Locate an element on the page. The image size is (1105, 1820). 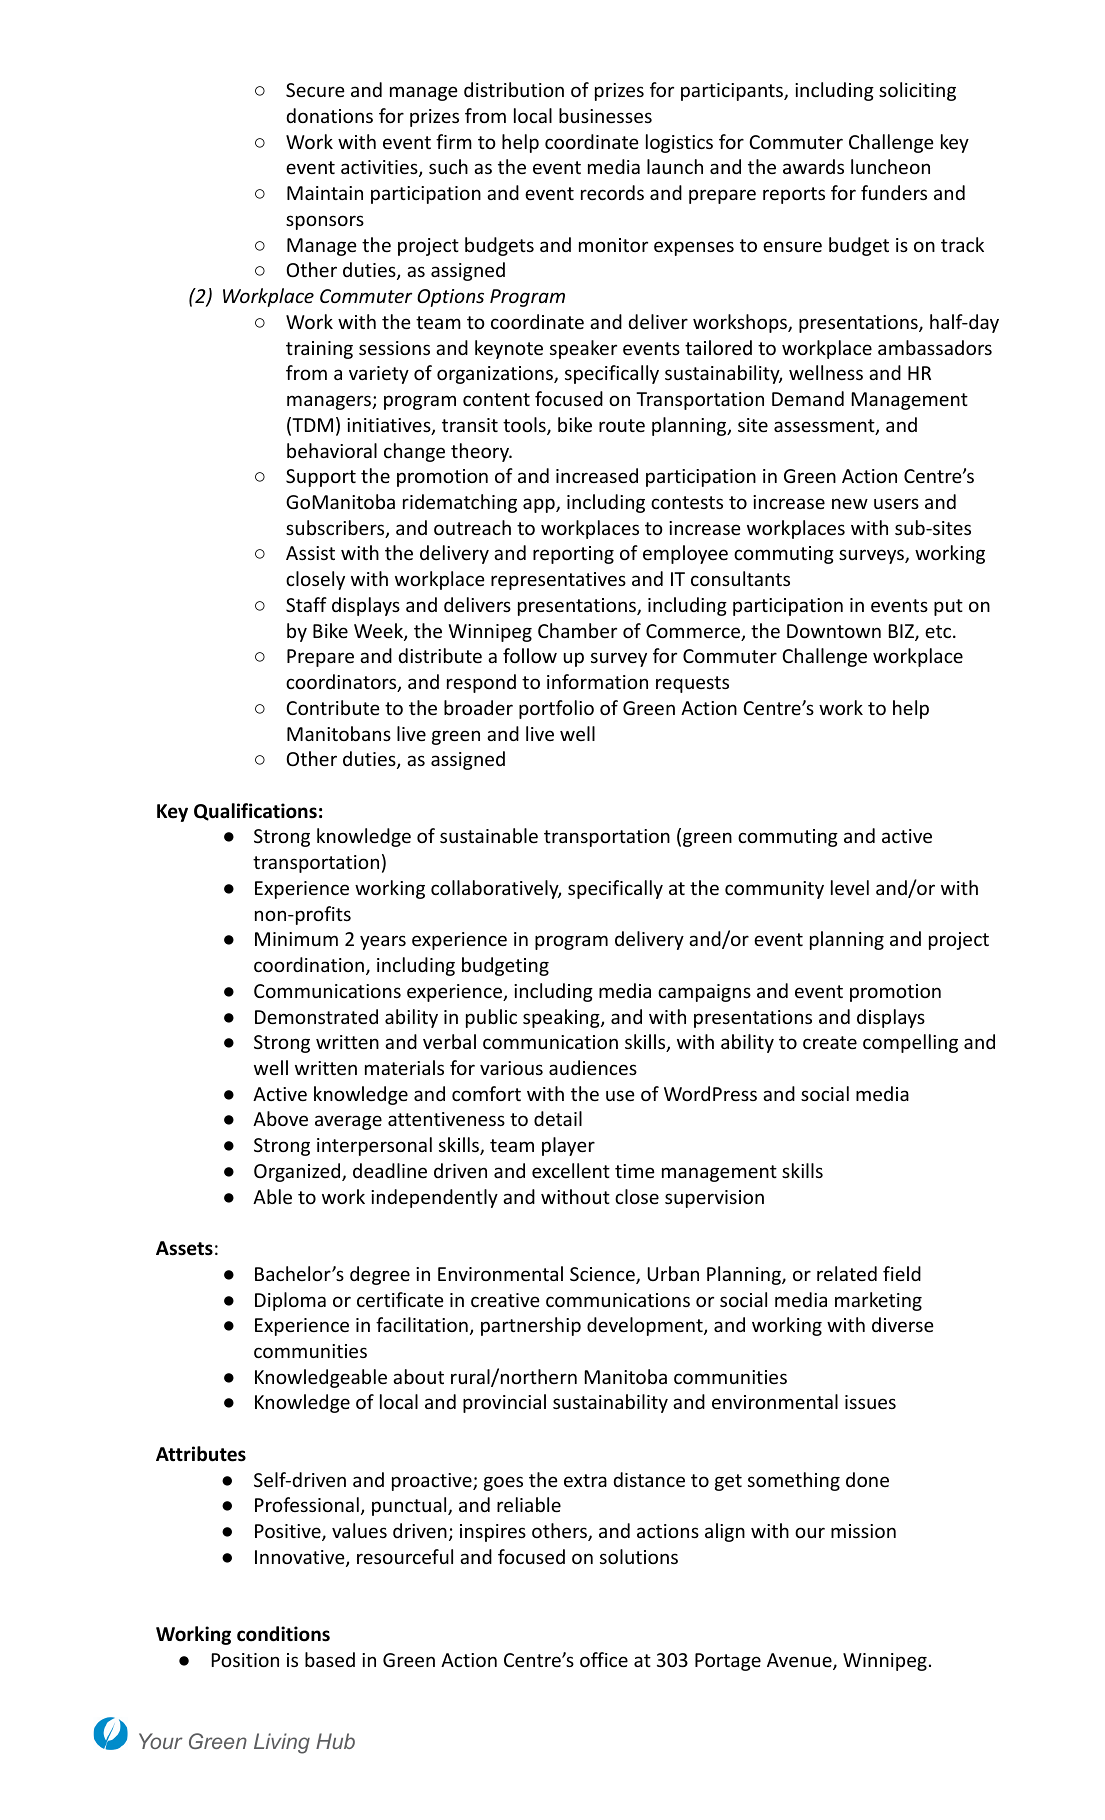
new is located at coordinates (850, 503).
